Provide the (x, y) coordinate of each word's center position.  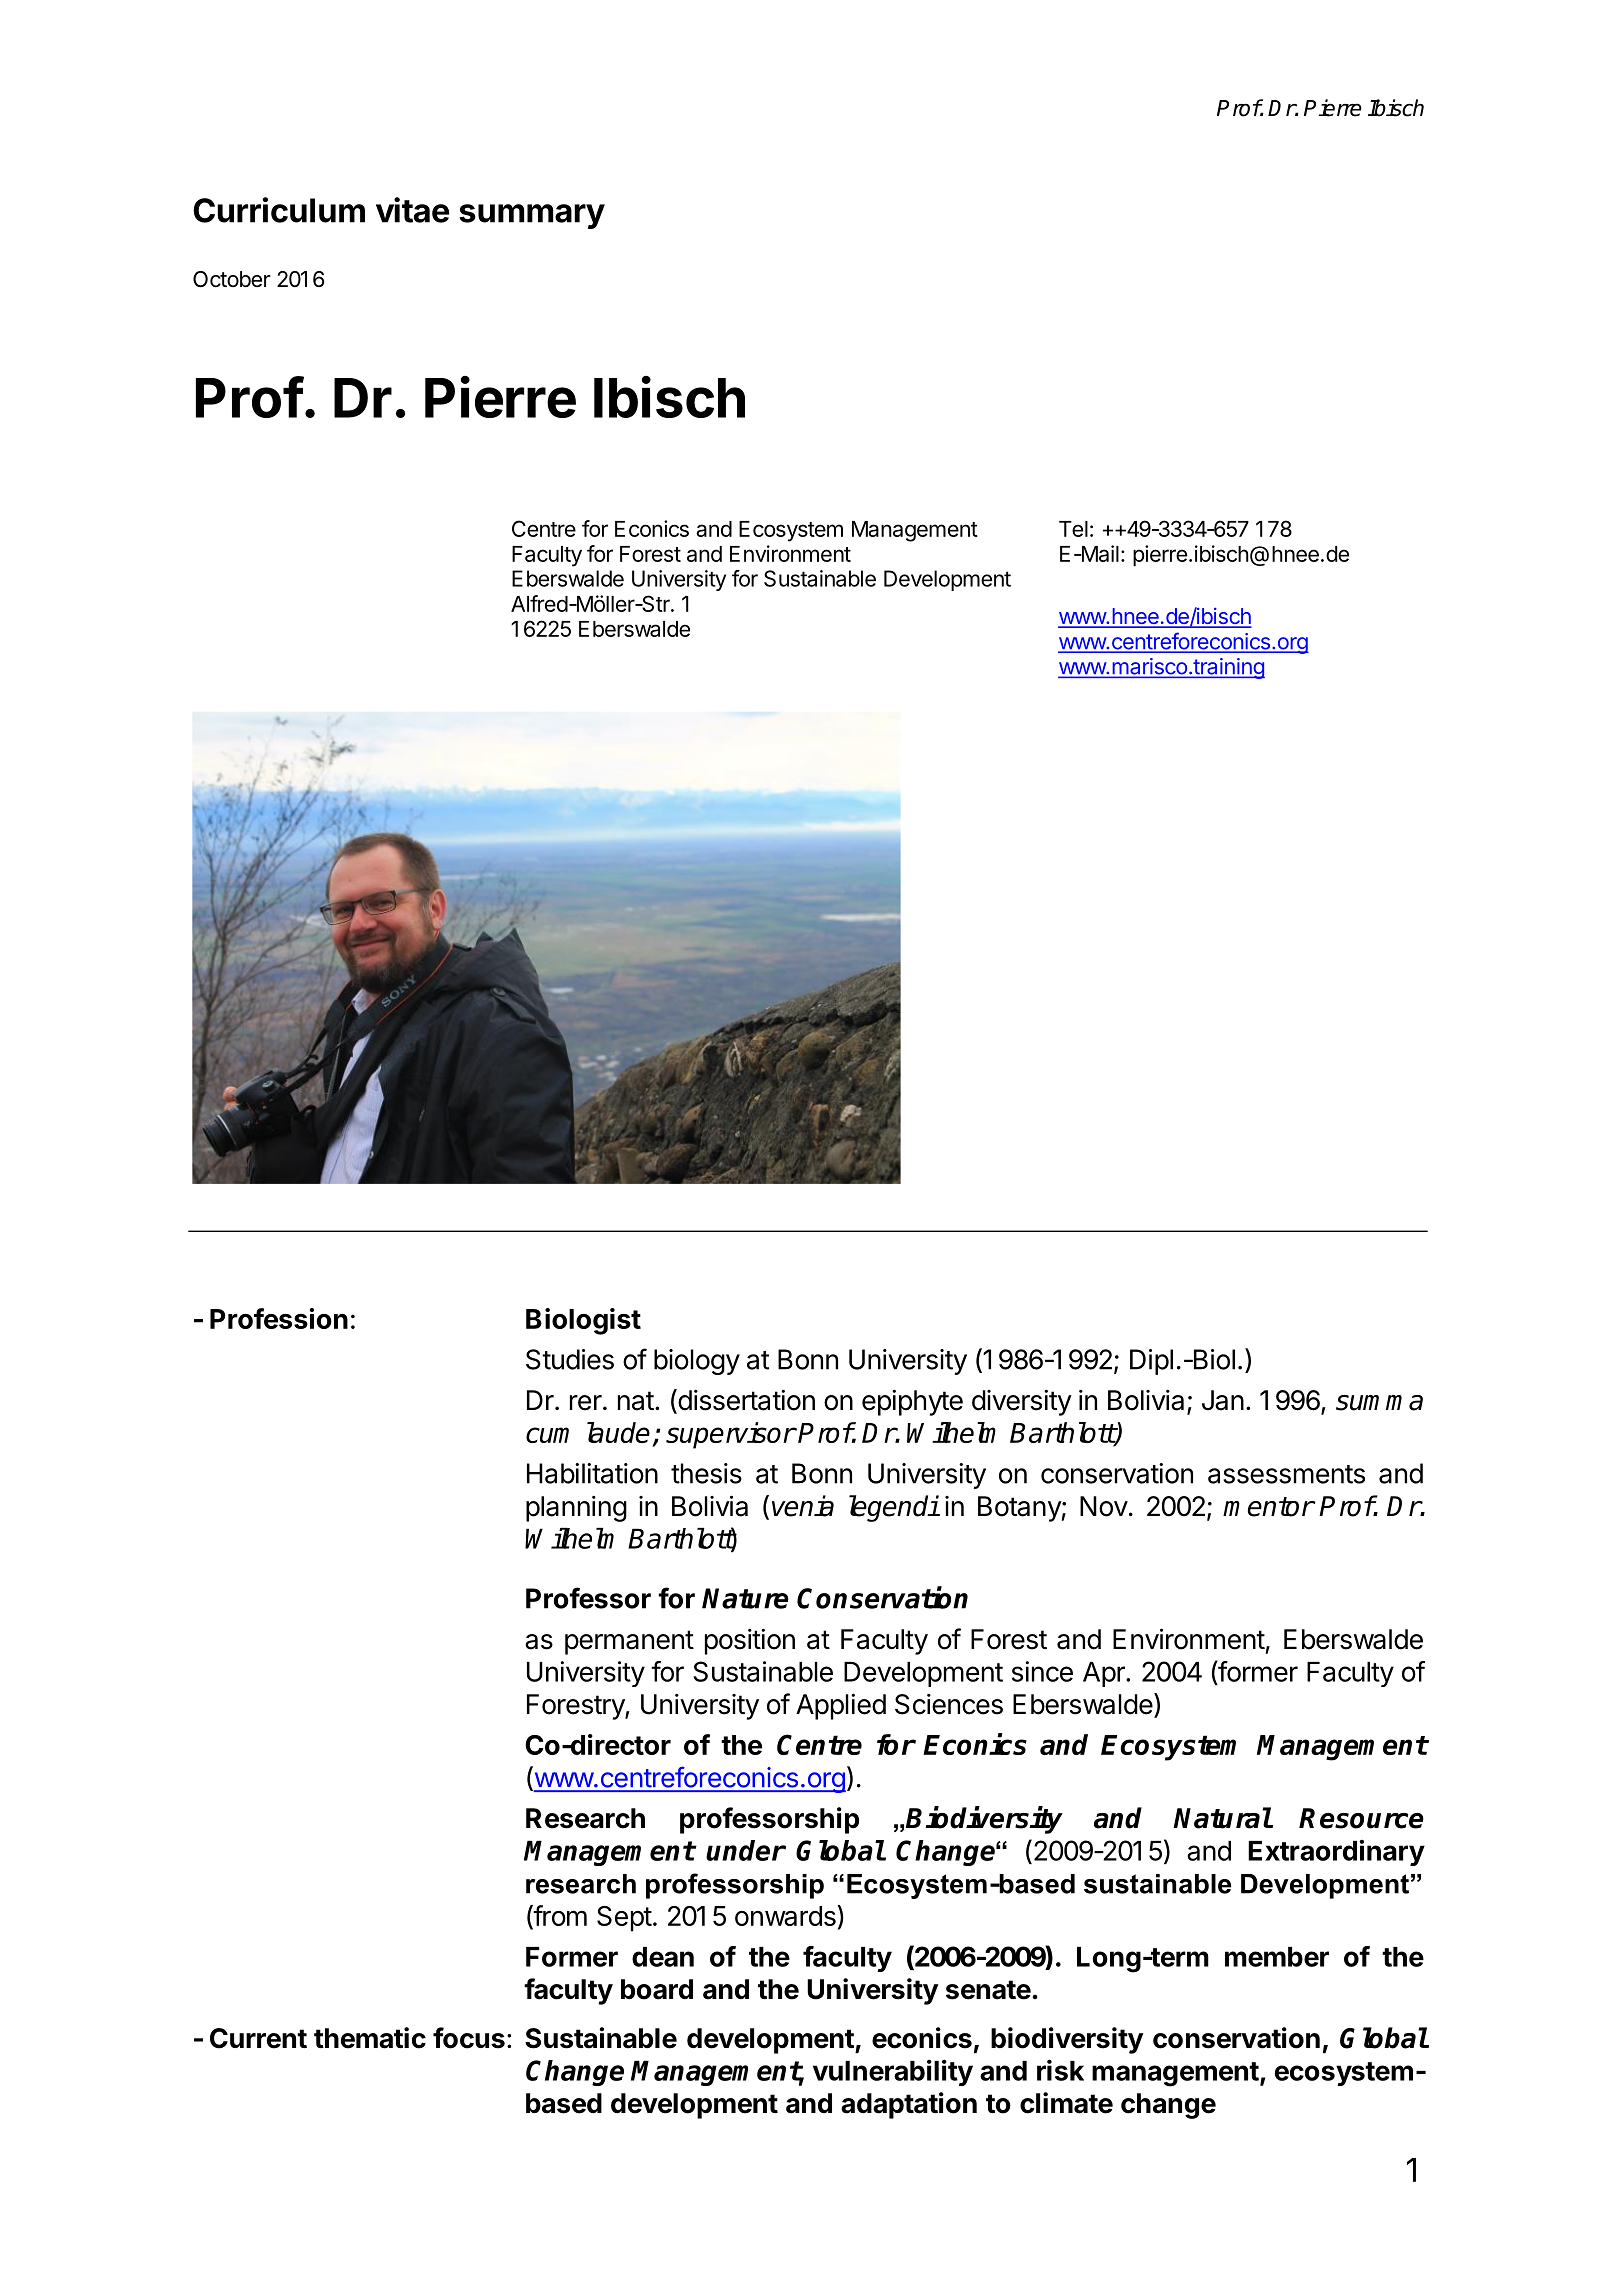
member (1277, 1957)
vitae (412, 210)
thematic (370, 2038)
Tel (1073, 529)
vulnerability (893, 2073)
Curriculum (279, 210)
